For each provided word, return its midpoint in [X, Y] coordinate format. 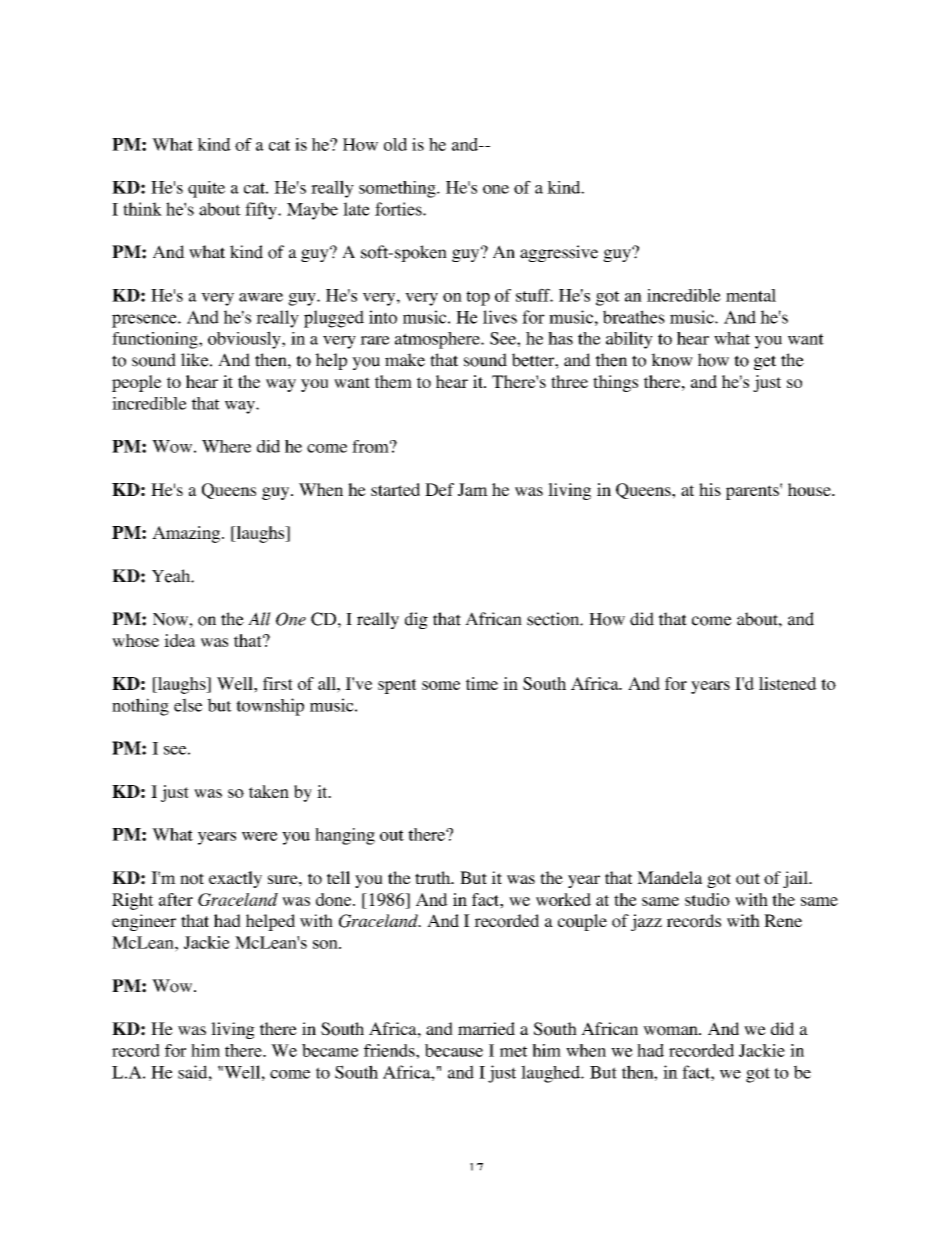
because [454, 1050]
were [260, 836]
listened [788, 683]
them [393, 381]
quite [206, 189]
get [765, 362]
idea [180, 640]
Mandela [670, 877]
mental [751, 295]
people [137, 383]
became [330, 1050]
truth [434, 877]
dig [416, 620]
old [395, 144]
